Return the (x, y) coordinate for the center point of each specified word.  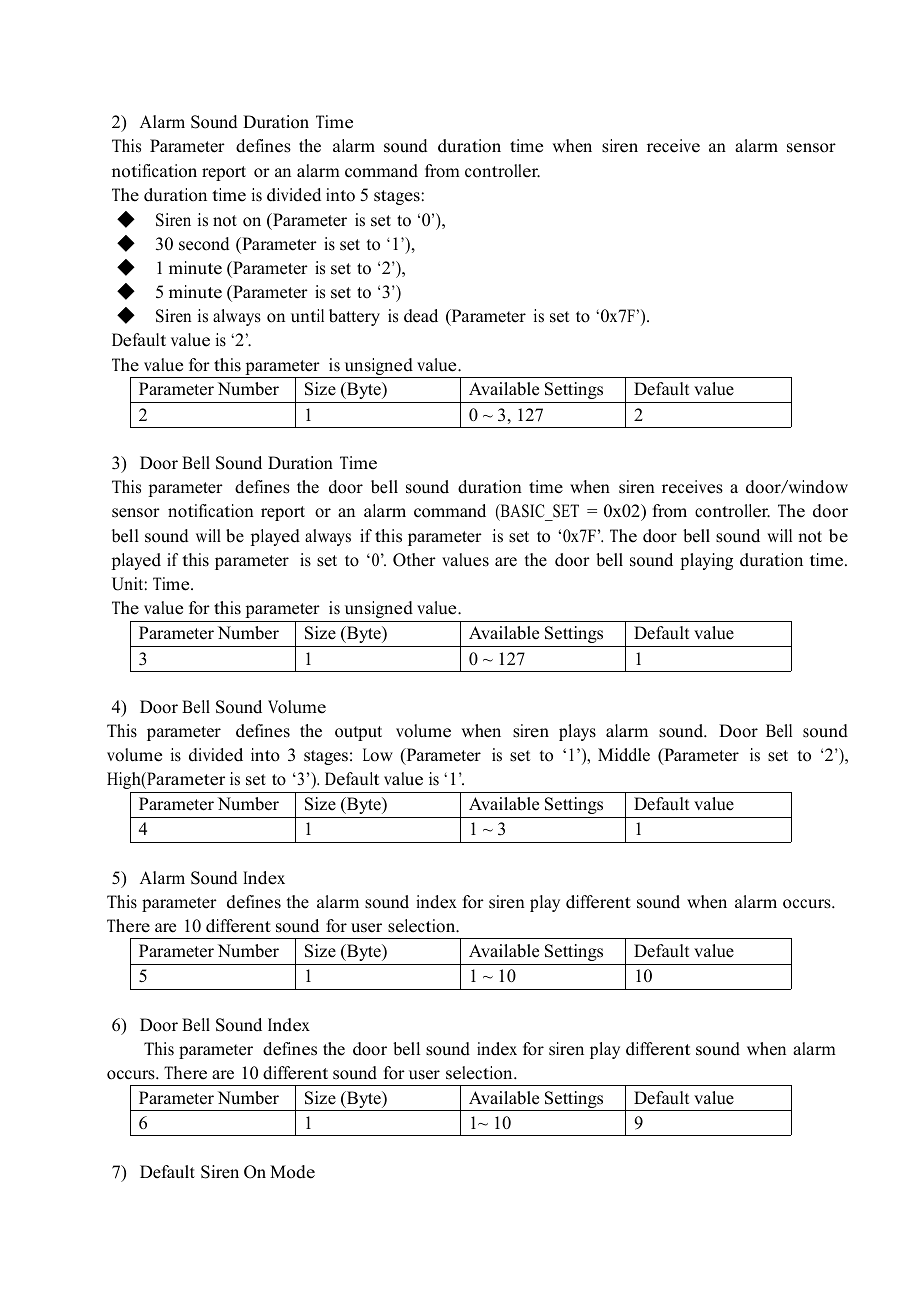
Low (378, 755)
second (204, 244)
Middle (624, 755)
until (307, 316)
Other (414, 560)
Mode (292, 1172)
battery (354, 317)
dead (421, 316)
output (358, 733)
